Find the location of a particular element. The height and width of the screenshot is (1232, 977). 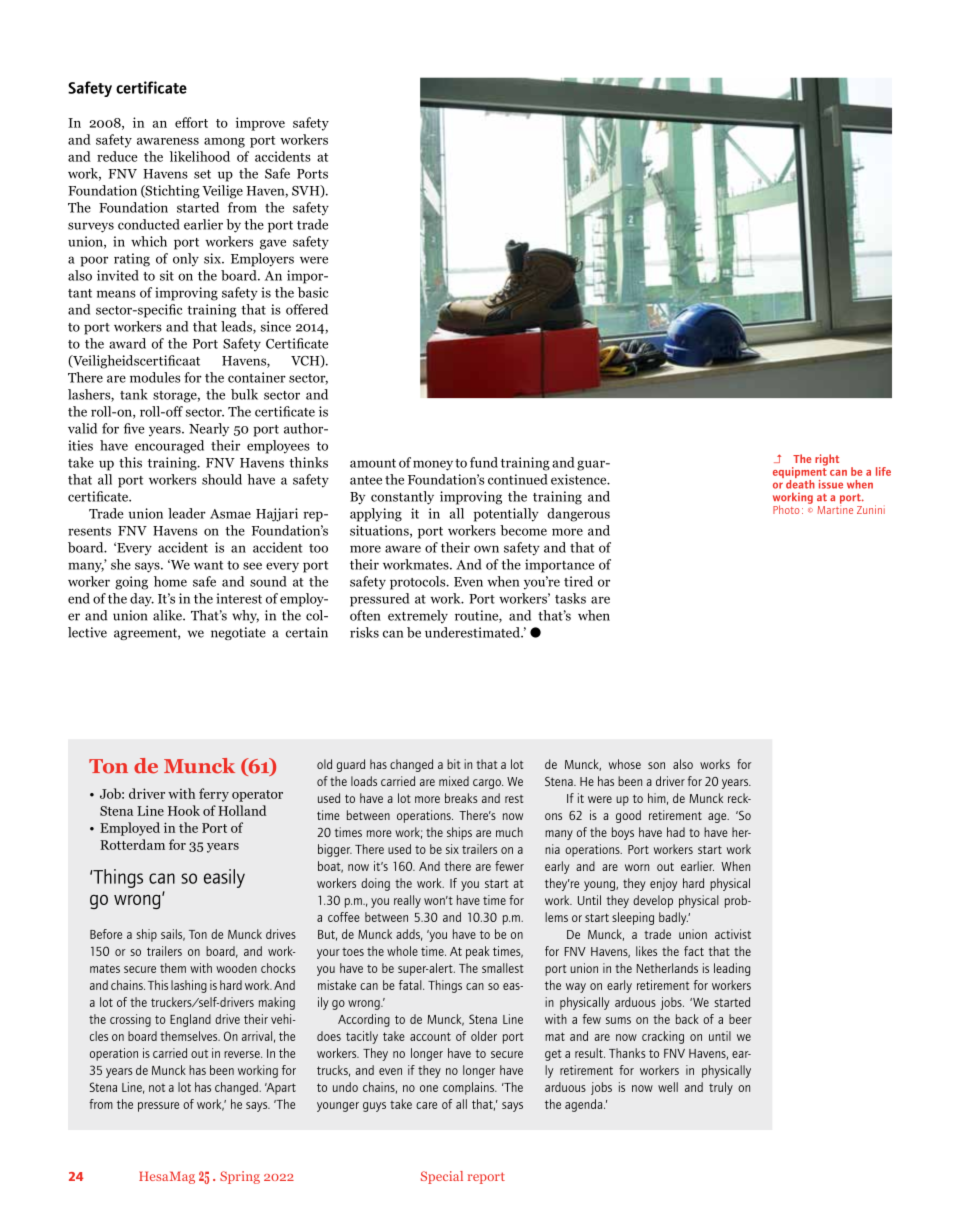

fund is located at coordinates (484, 462).
